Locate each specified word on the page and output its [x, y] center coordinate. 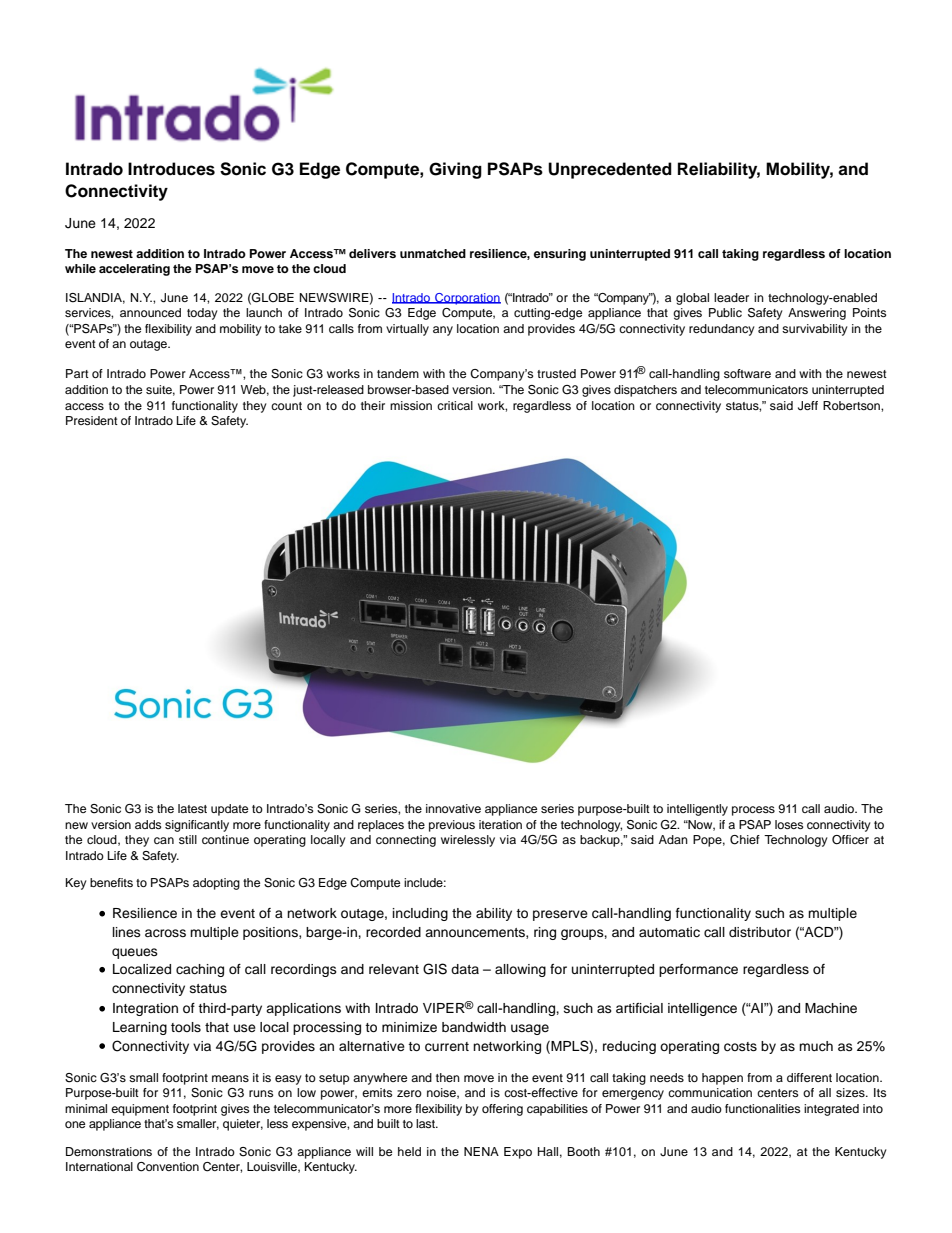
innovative [453, 808]
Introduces [171, 169]
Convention [168, 1167]
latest [192, 808]
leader [731, 297]
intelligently [697, 810]
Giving [455, 170]
